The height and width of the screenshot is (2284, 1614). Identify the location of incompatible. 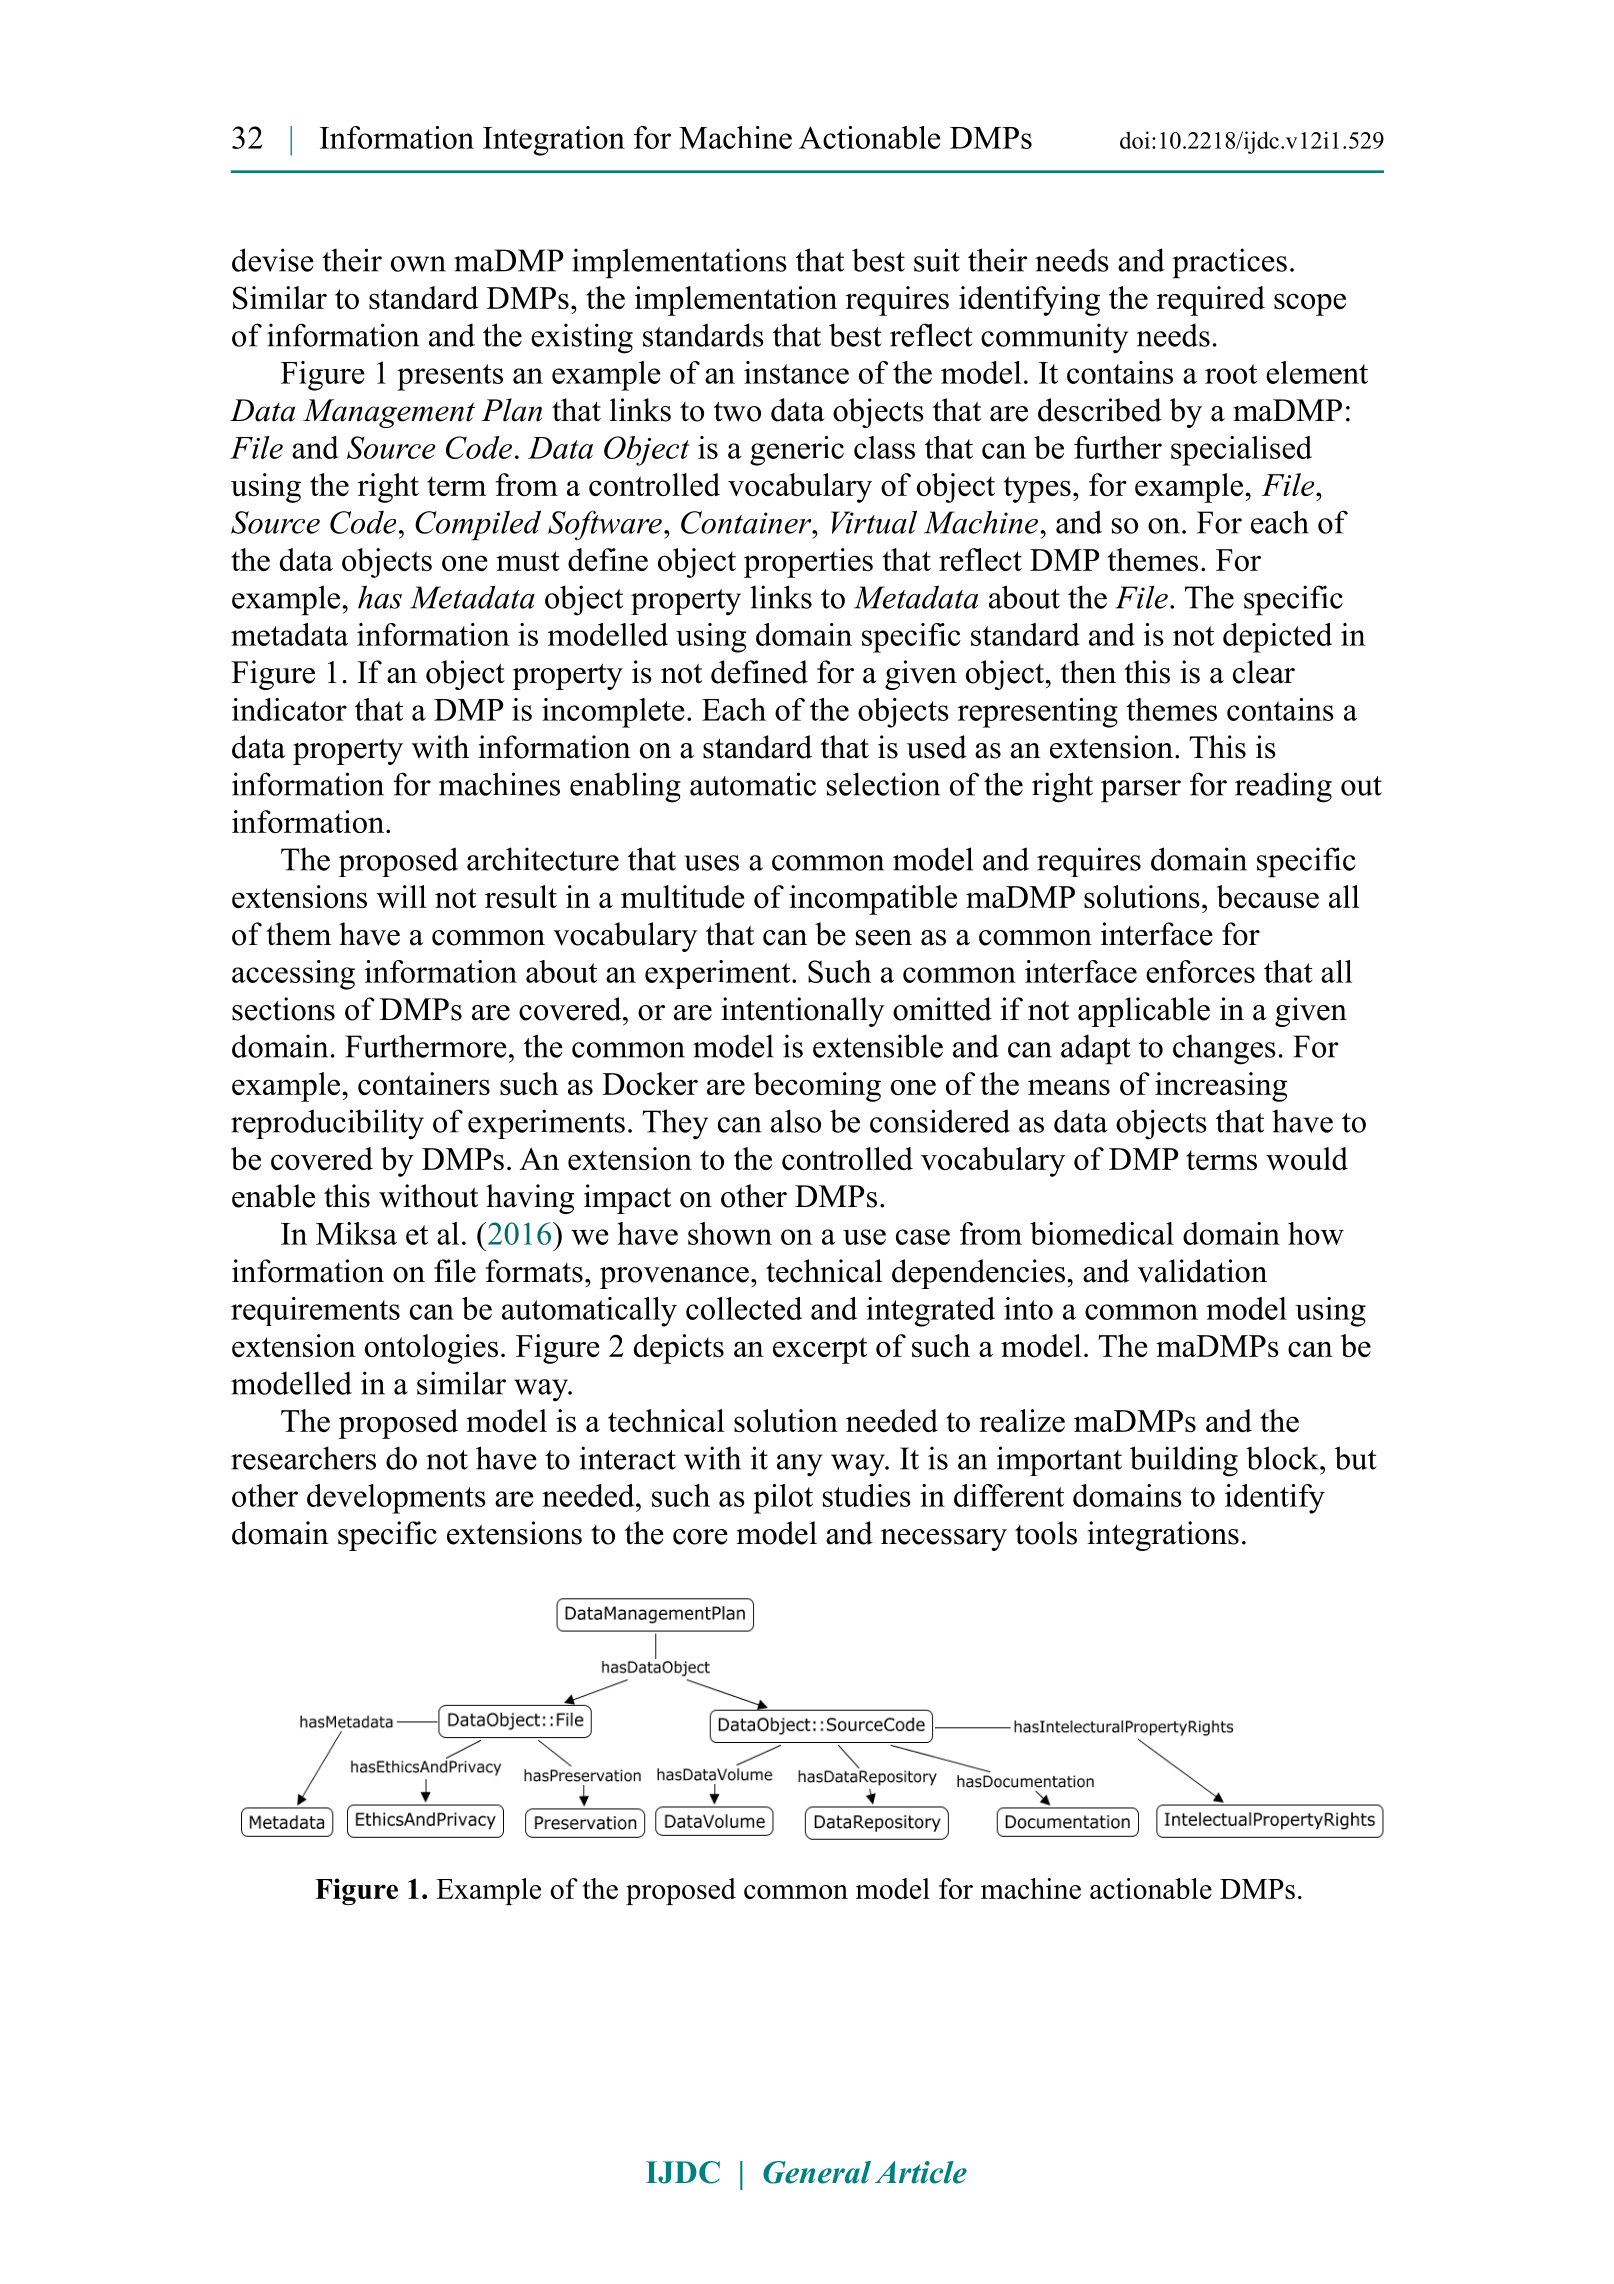
(873, 900).
